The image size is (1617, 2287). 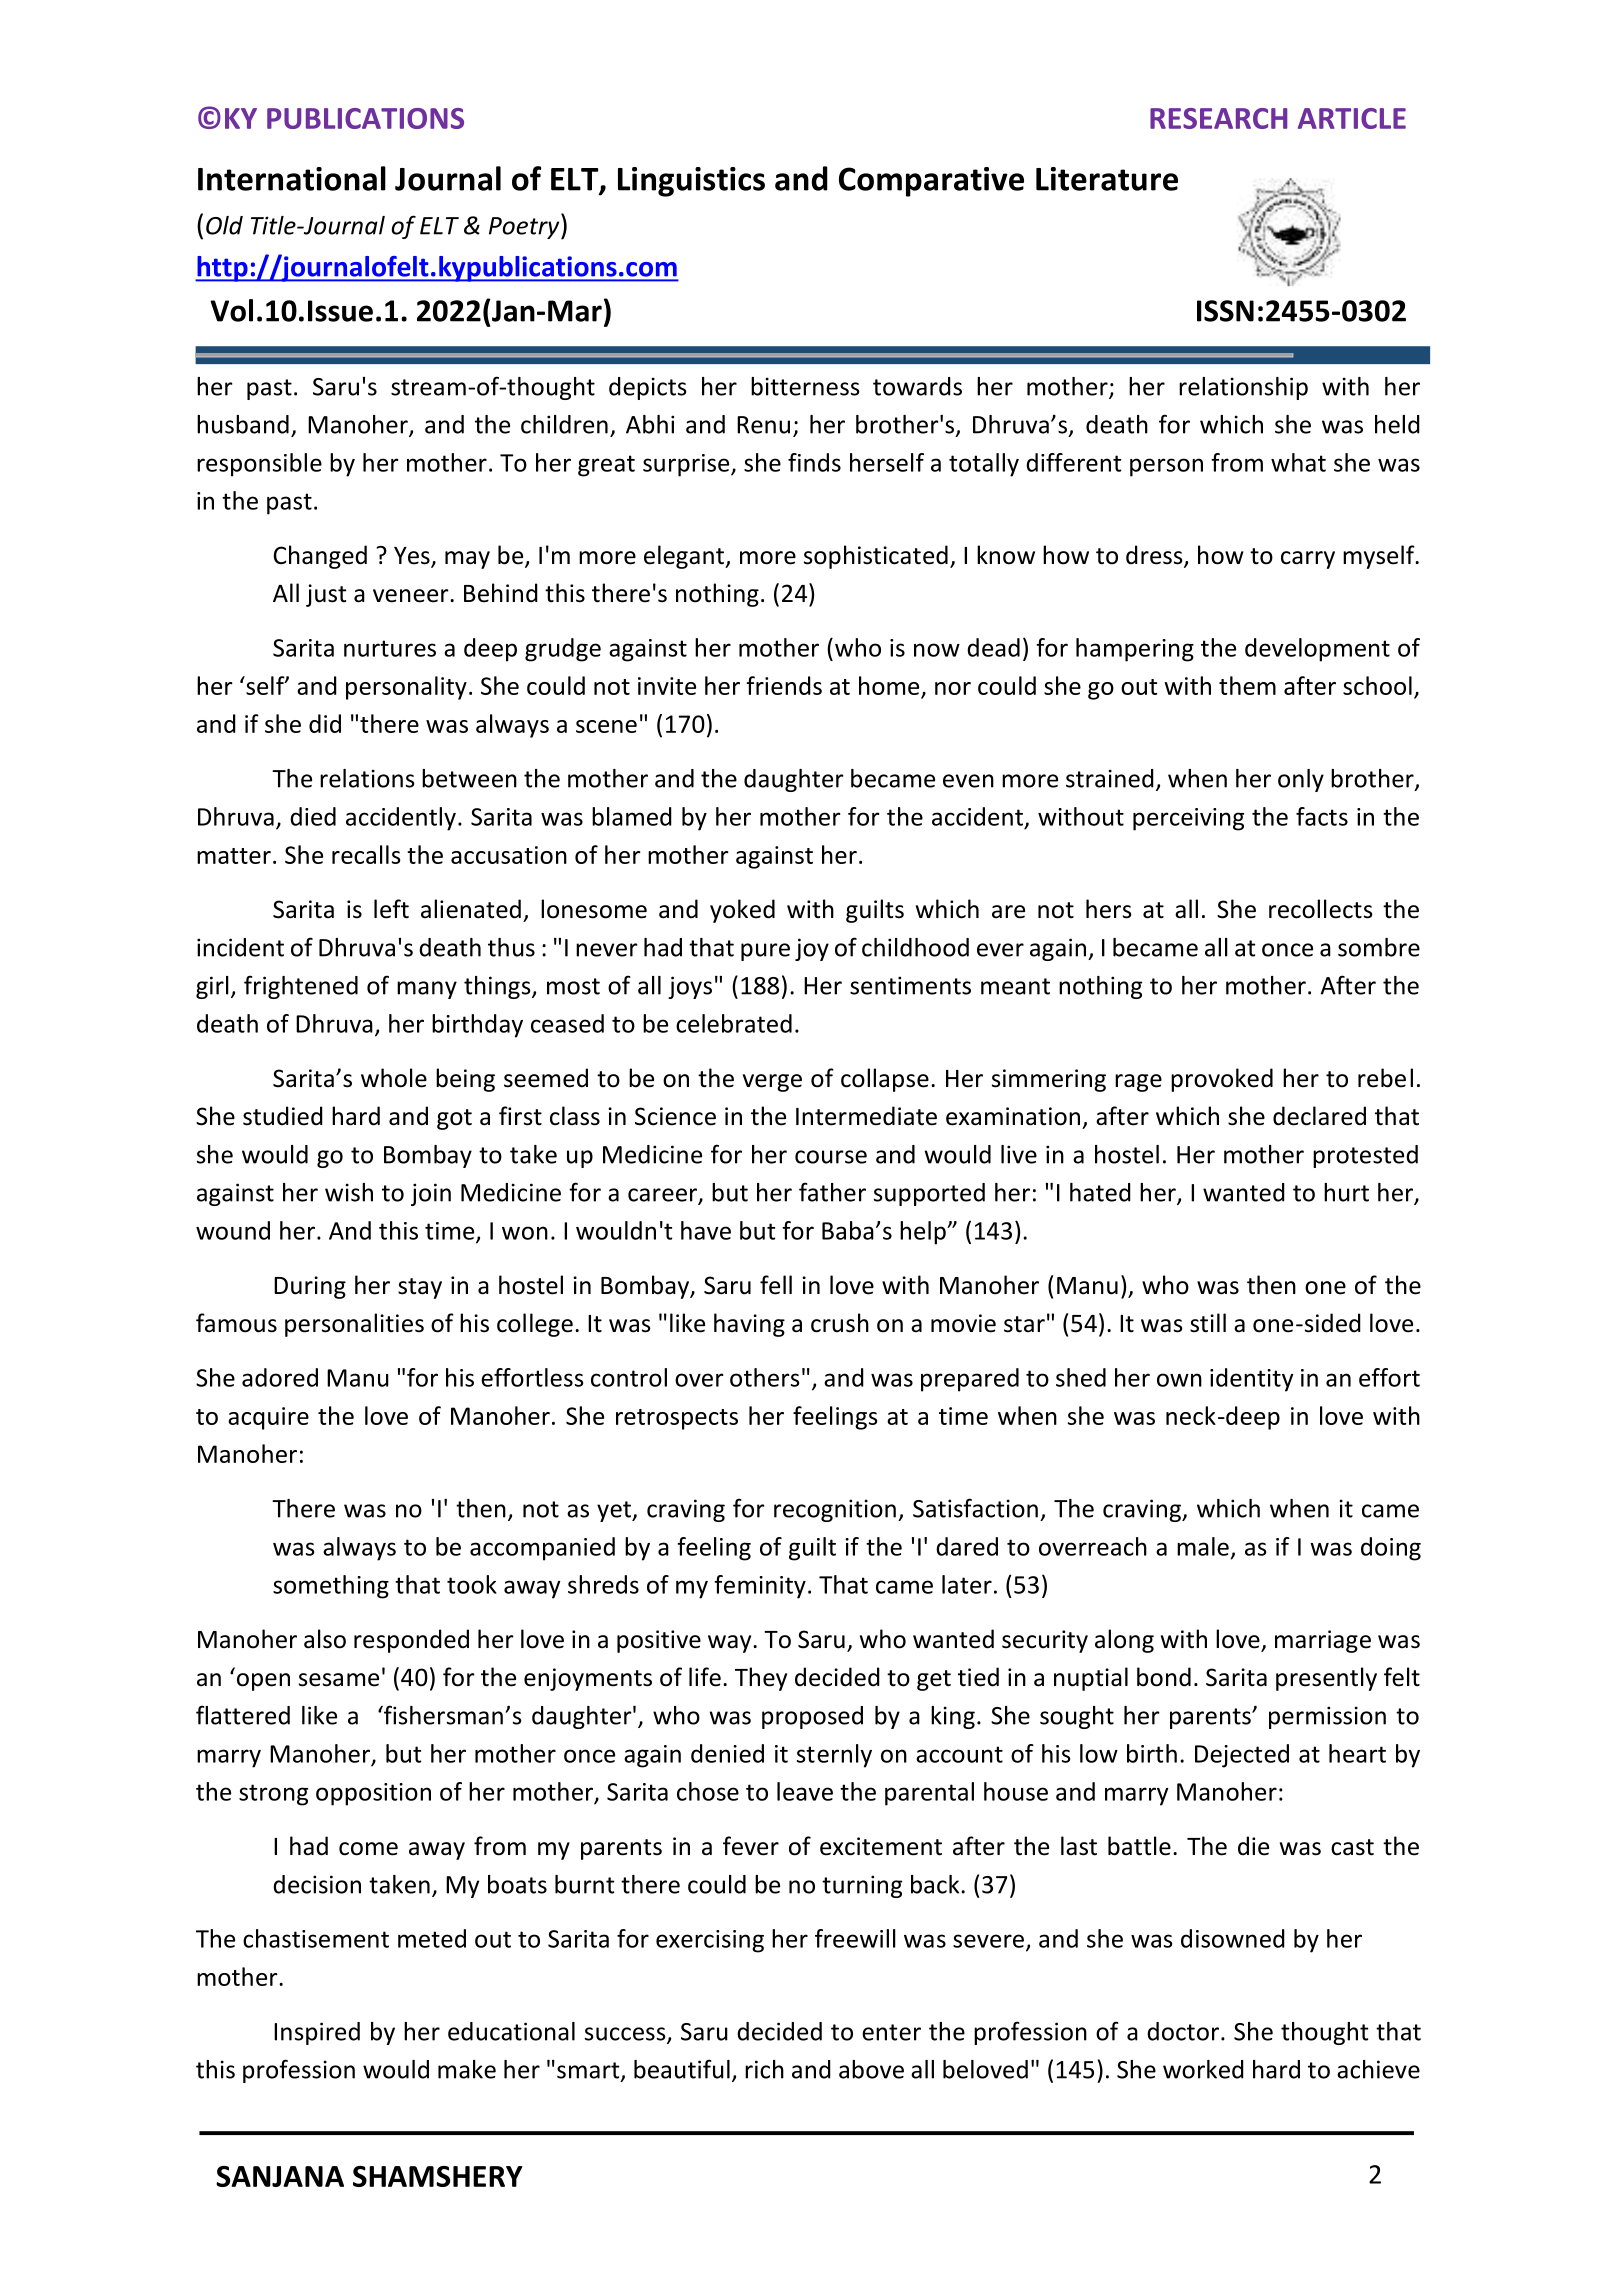 I want to click on provoked, so click(x=1222, y=1080).
